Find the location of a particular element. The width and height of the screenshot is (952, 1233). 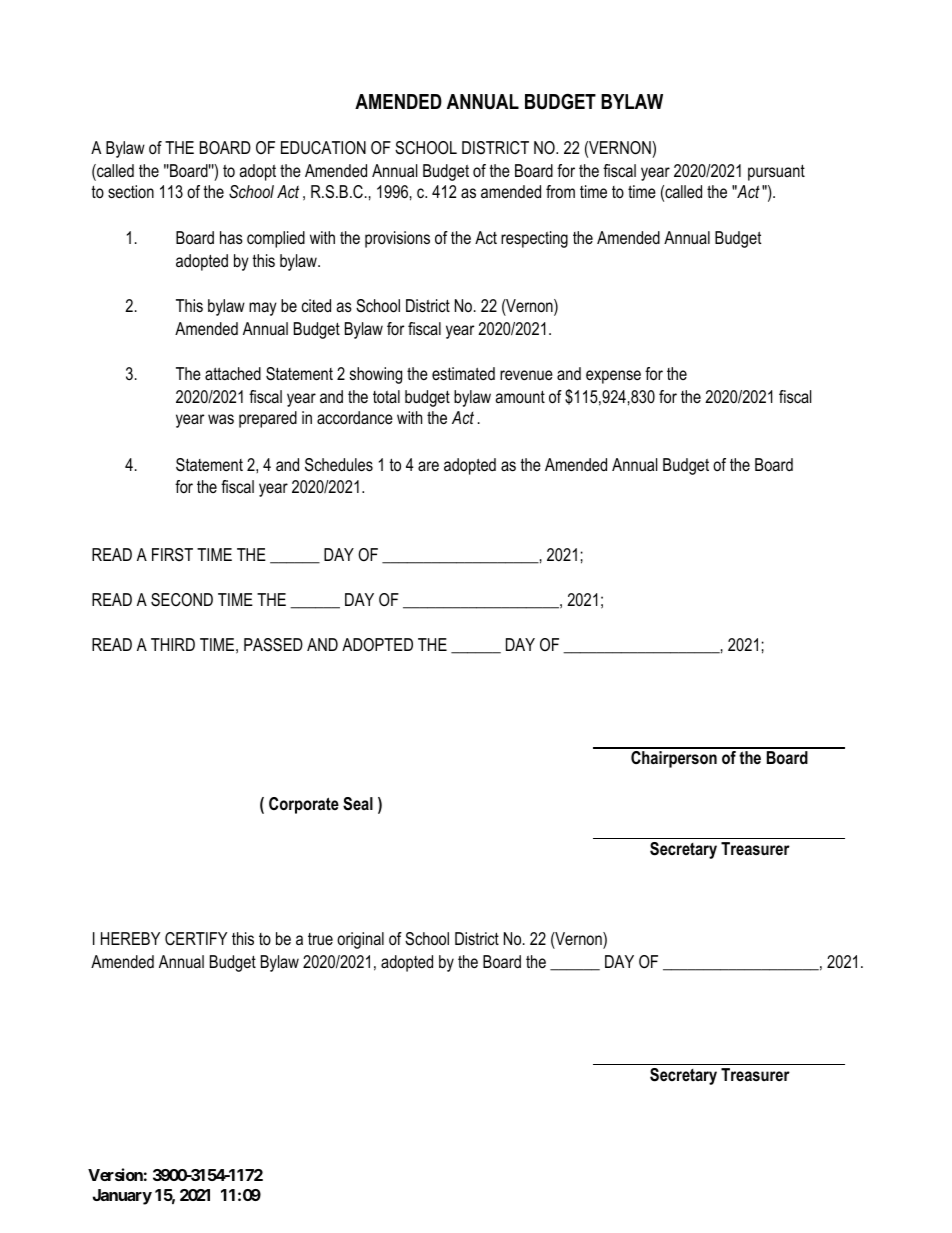

expense is located at coordinates (613, 377).
